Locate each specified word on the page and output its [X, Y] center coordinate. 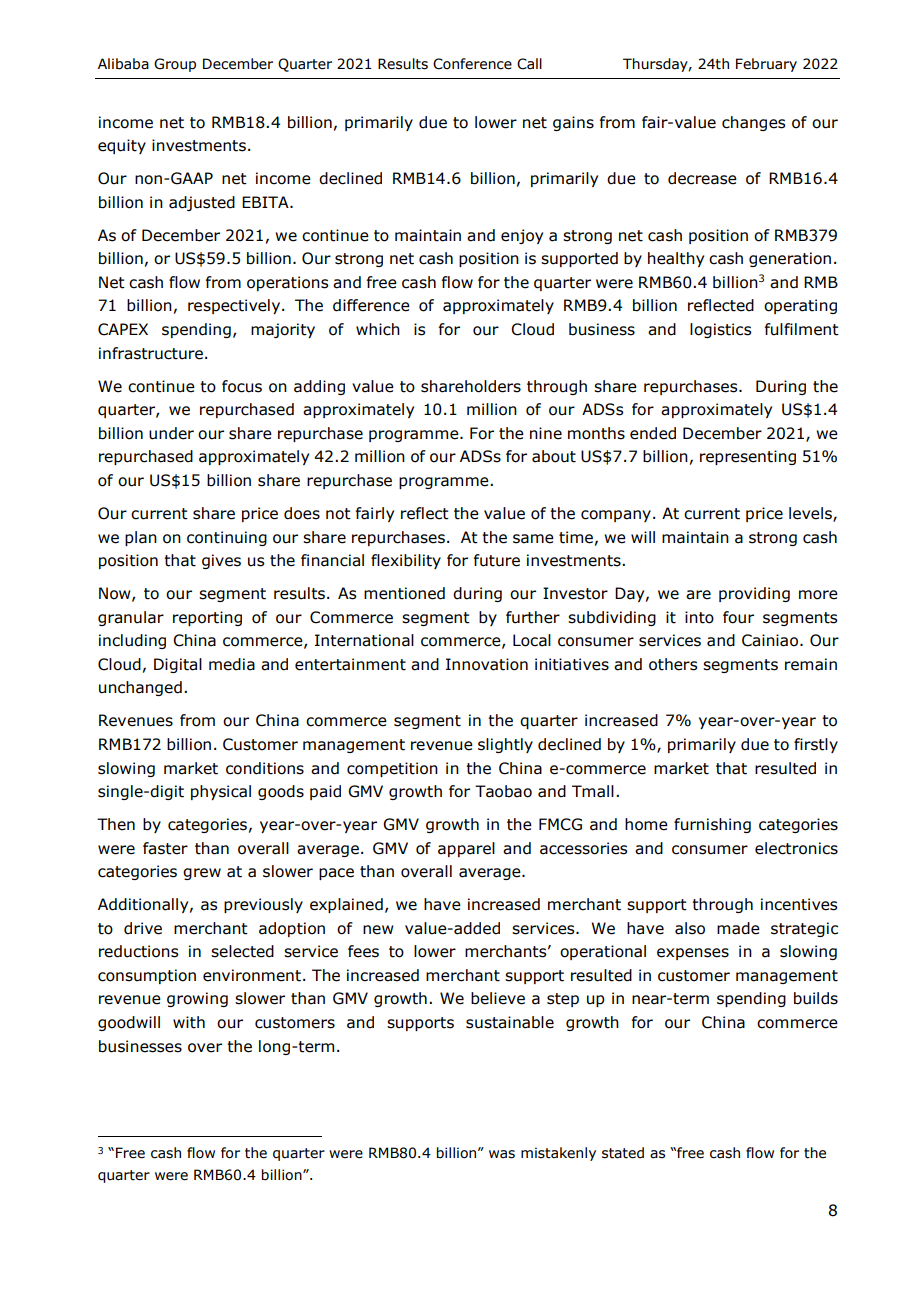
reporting [207, 618]
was [502, 1154]
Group [175, 65]
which [378, 329]
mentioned [404, 593]
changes [753, 123]
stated [623, 1153]
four [738, 617]
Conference [472, 64]
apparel [466, 849]
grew [202, 874]
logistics [720, 330]
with [189, 1022]
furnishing [712, 825]
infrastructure [151, 353]
